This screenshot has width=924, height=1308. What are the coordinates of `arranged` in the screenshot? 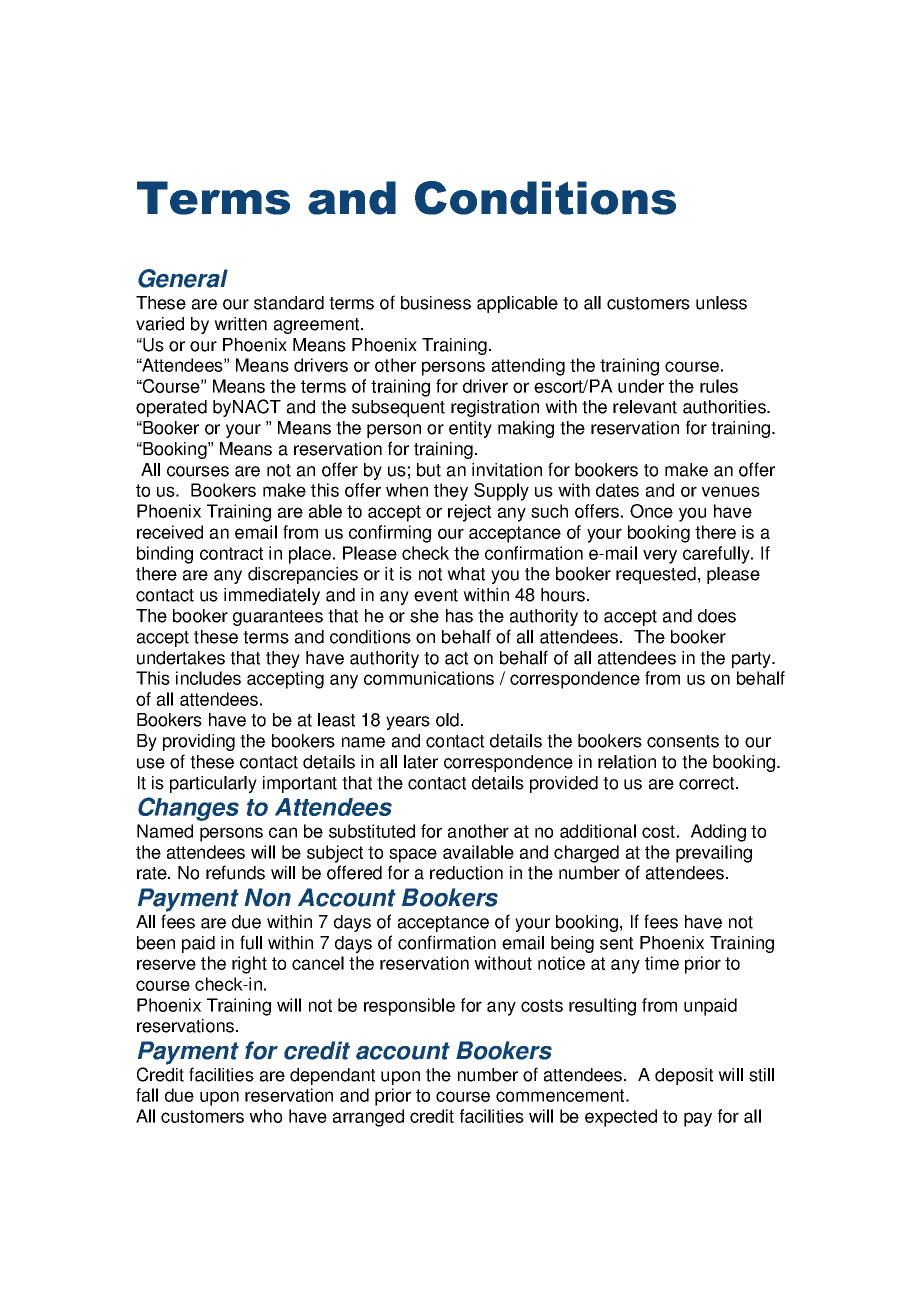 It's located at (368, 1118).
